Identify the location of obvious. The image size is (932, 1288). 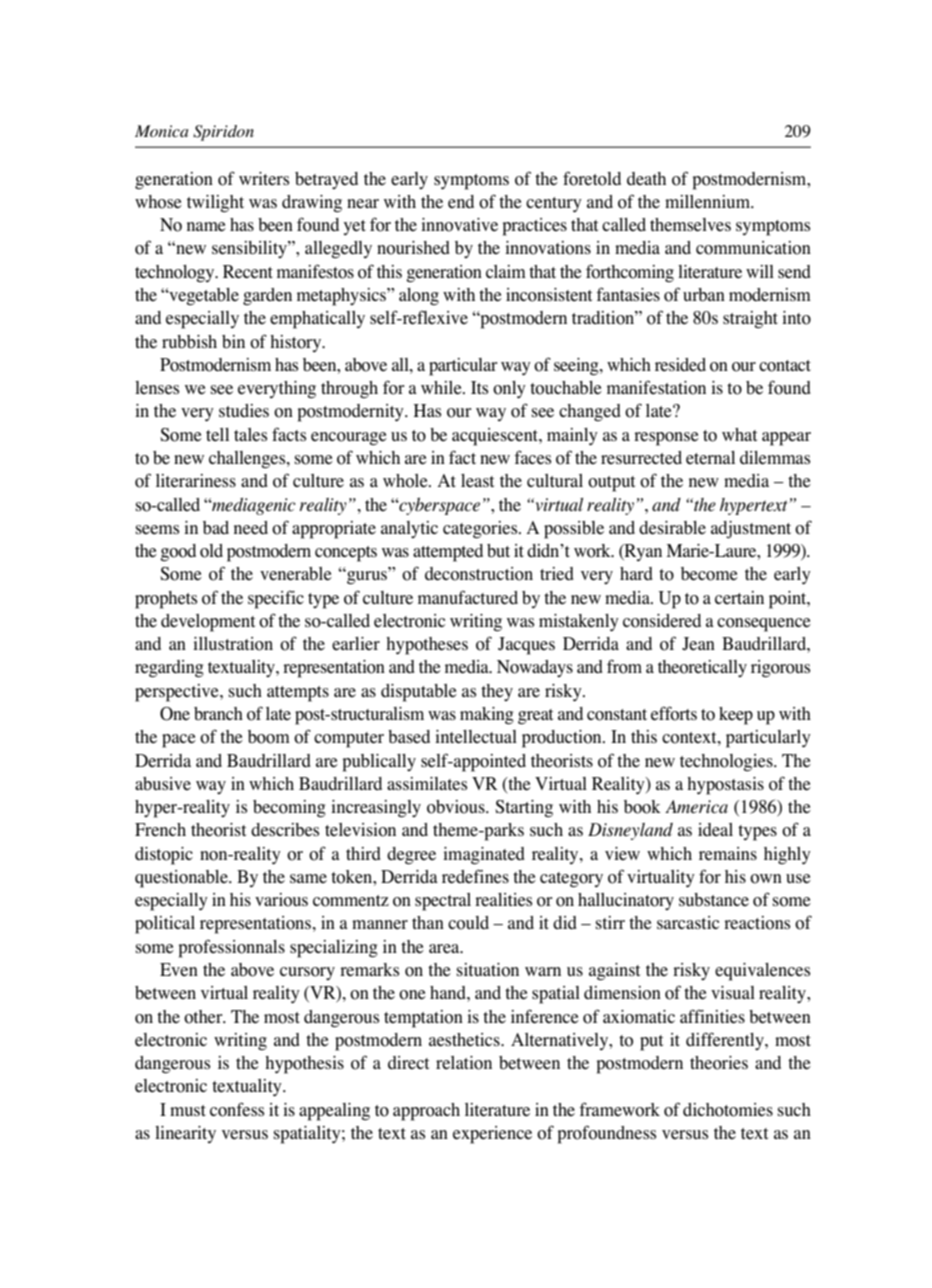
(457, 807).
